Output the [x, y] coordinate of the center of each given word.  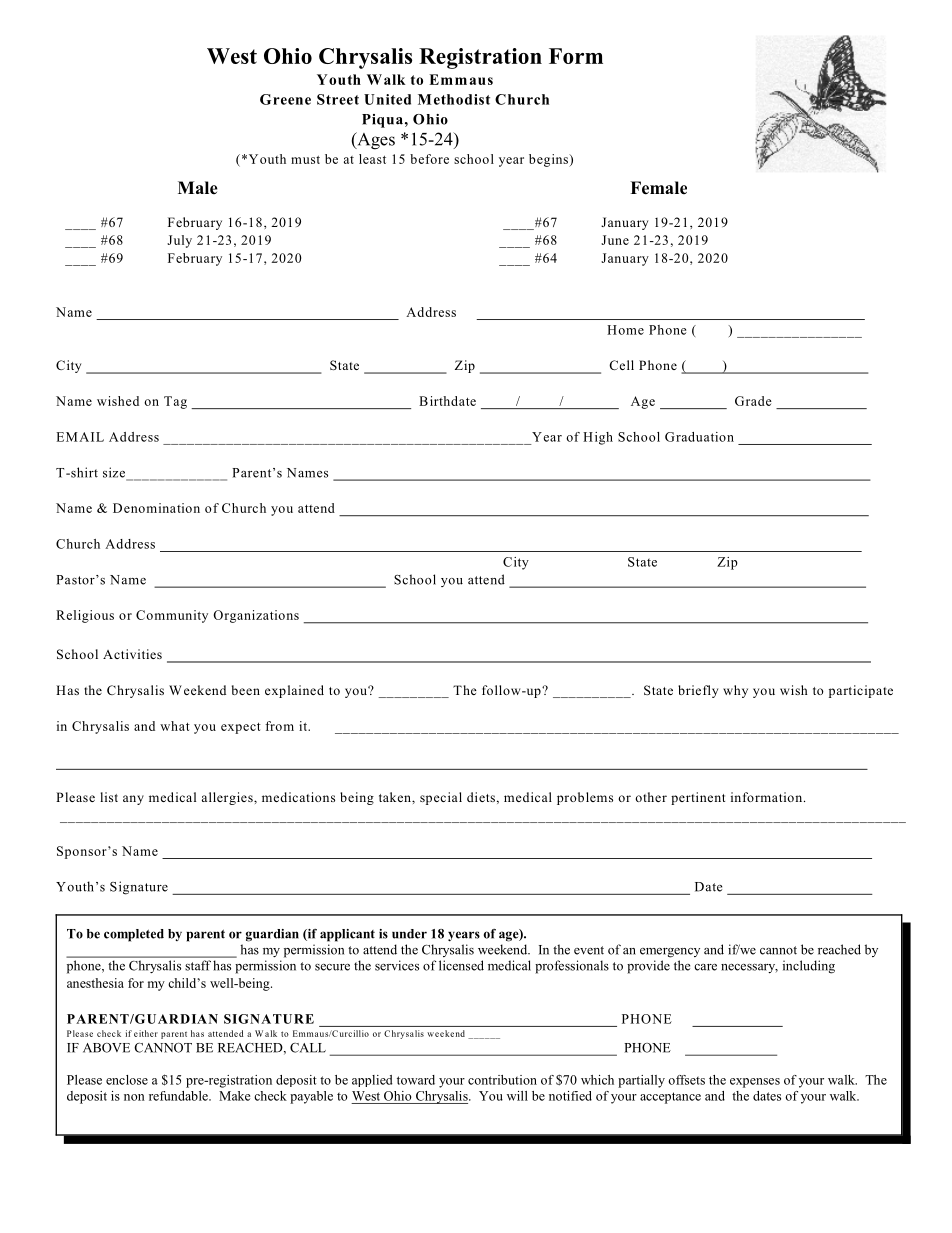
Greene [285, 99]
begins [550, 160]
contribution [502, 1080]
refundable [179, 1096]
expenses [755, 1083]
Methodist [454, 99]
